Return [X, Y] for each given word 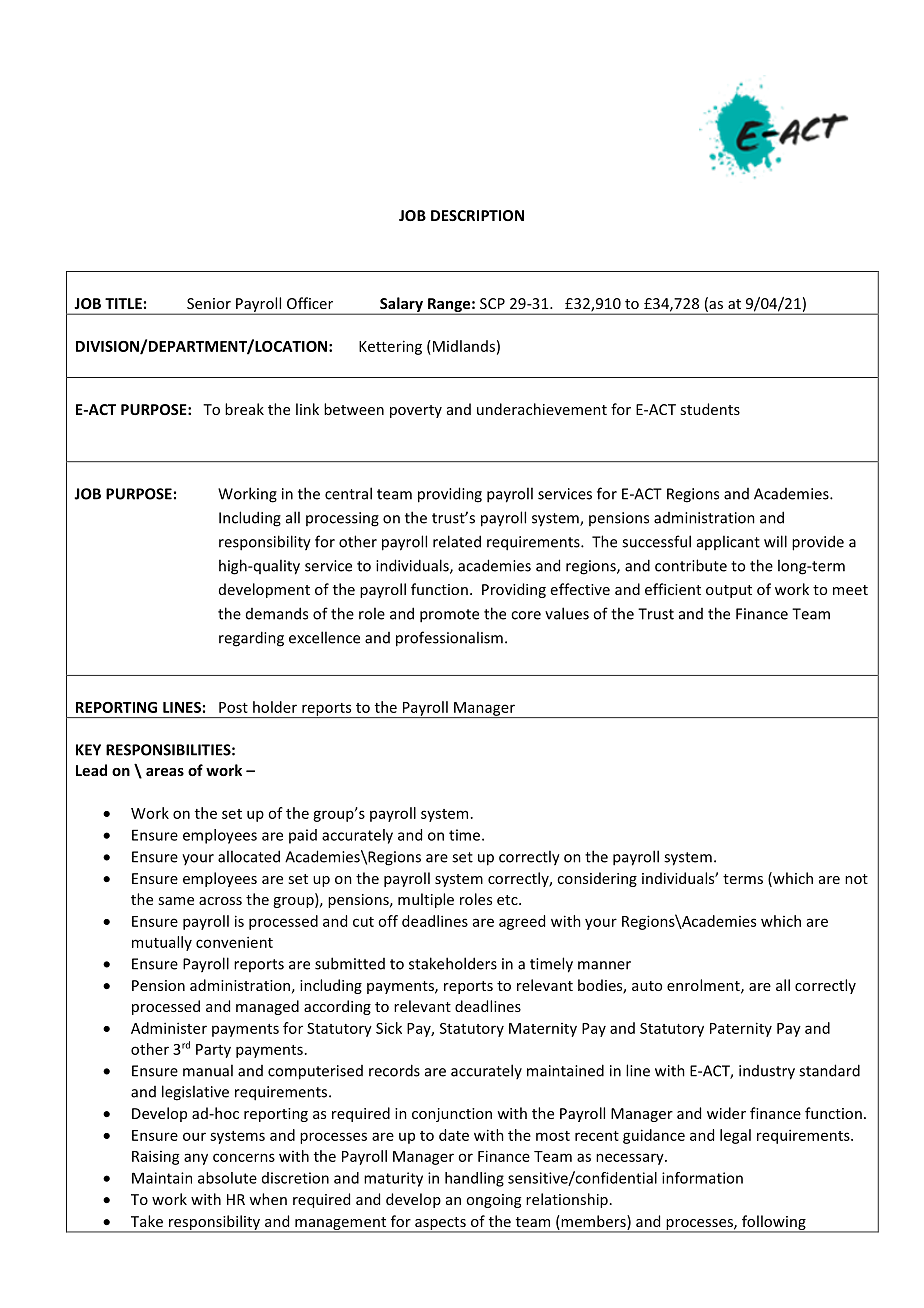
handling [474, 1179]
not [856, 879]
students [710, 409]
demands [277, 613]
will [775, 541]
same [176, 901]
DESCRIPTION [477, 215]
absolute [227, 1178]
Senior [209, 303]
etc [508, 900]
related [457, 541]
